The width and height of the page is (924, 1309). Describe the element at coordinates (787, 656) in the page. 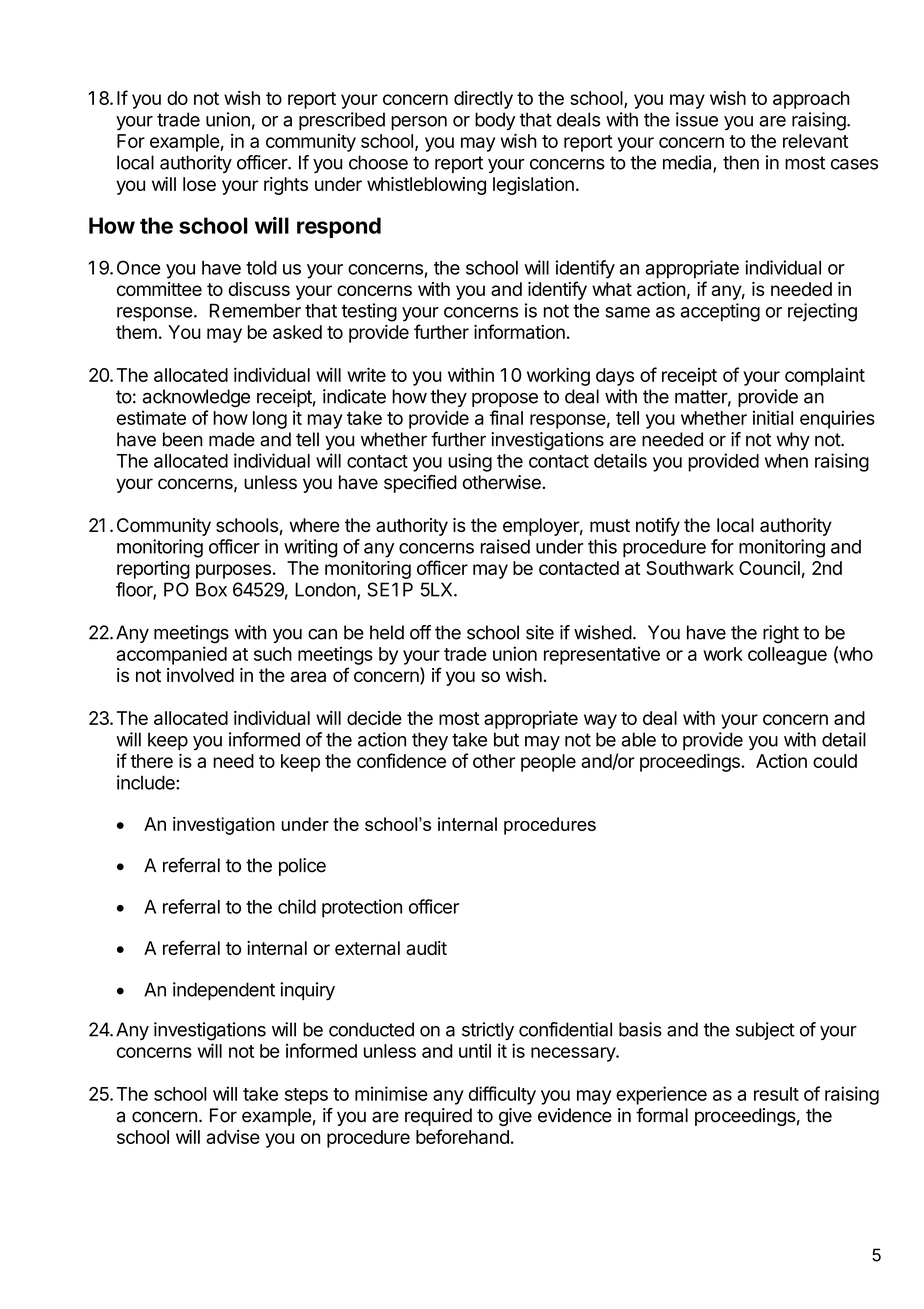

I see `colleague` at that location.
